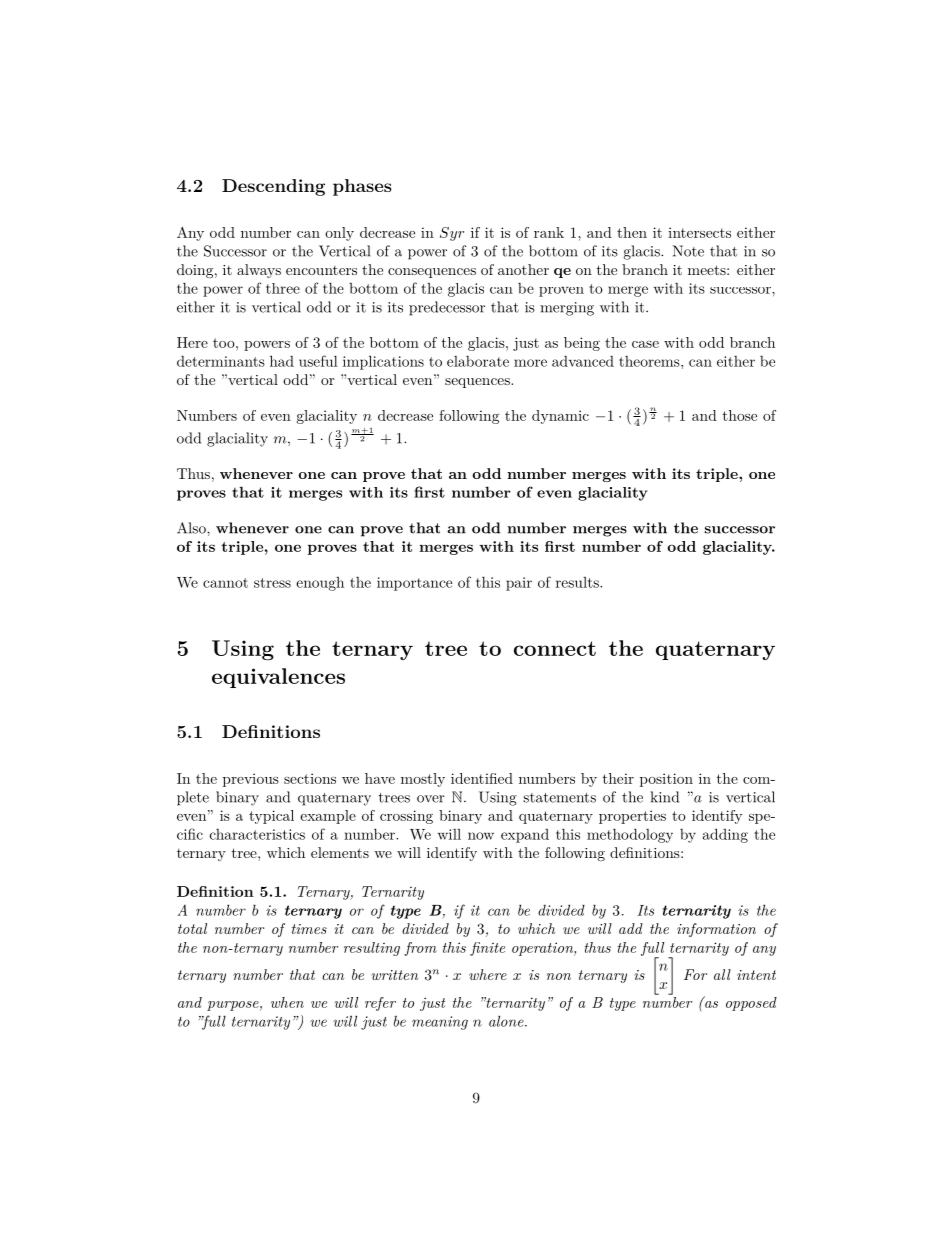 This screenshot has height=1233, width=952. What do you see at coordinates (273, 187) in the screenshot?
I see `Descending` at bounding box center [273, 187].
